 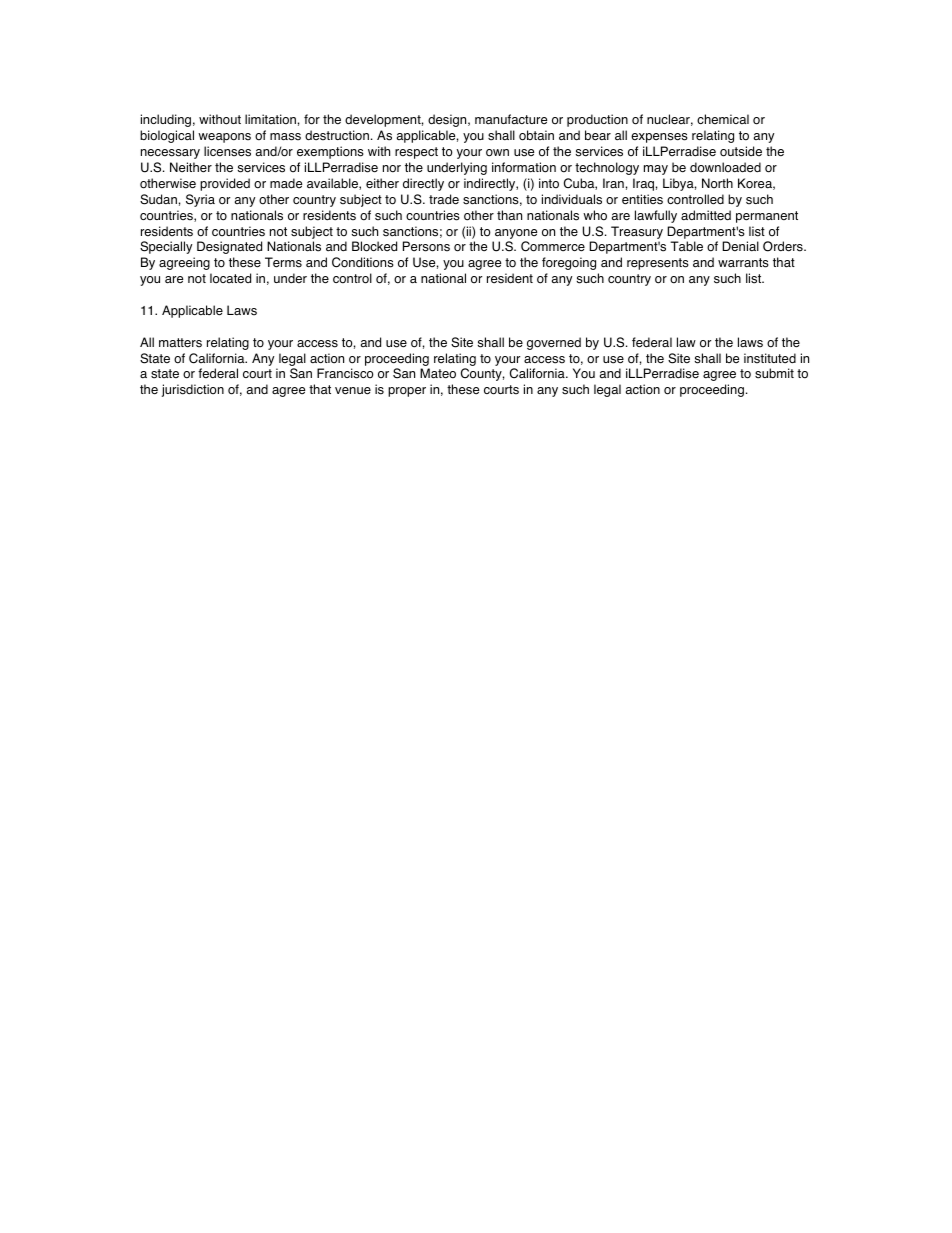 What do you see at coordinates (180, 343) in the document?
I see `matters` at bounding box center [180, 343].
